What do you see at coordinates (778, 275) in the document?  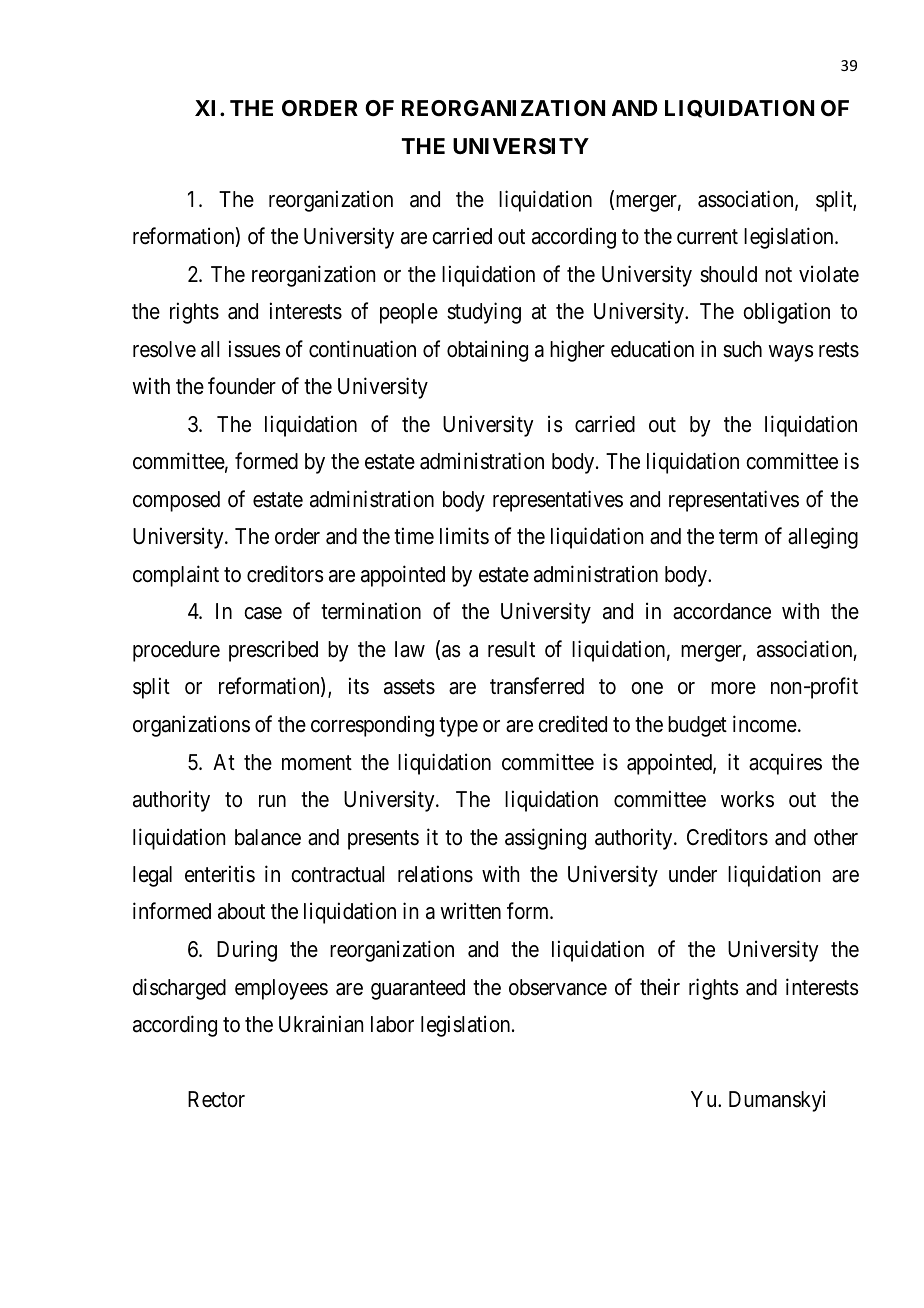 I see `not` at bounding box center [778, 275].
